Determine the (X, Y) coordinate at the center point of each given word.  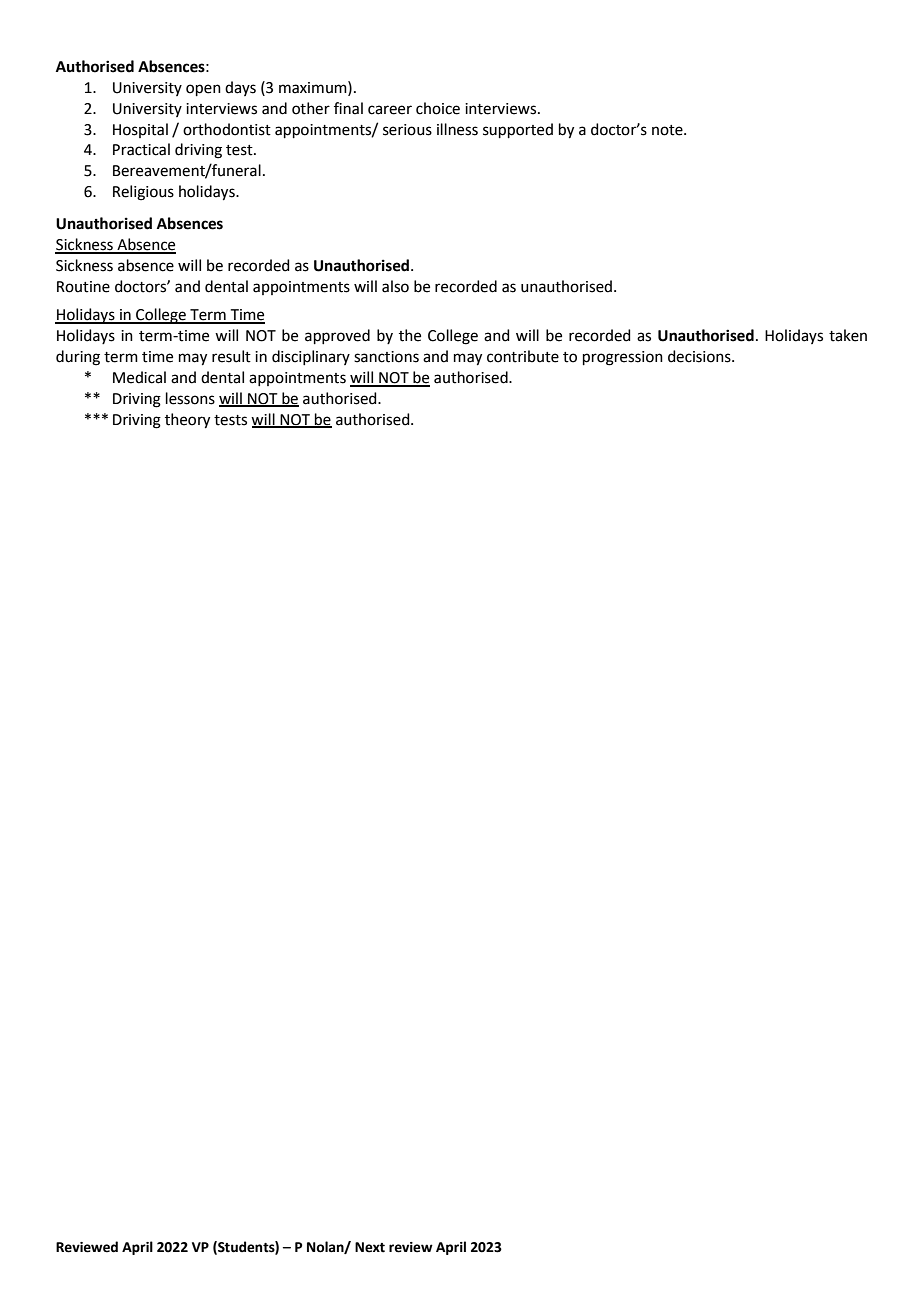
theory (187, 421)
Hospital (140, 130)
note (668, 130)
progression (623, 358)
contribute (523, 356)
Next (370, 1247)
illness (457, 129)
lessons (190, 398)
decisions (700, 356)
